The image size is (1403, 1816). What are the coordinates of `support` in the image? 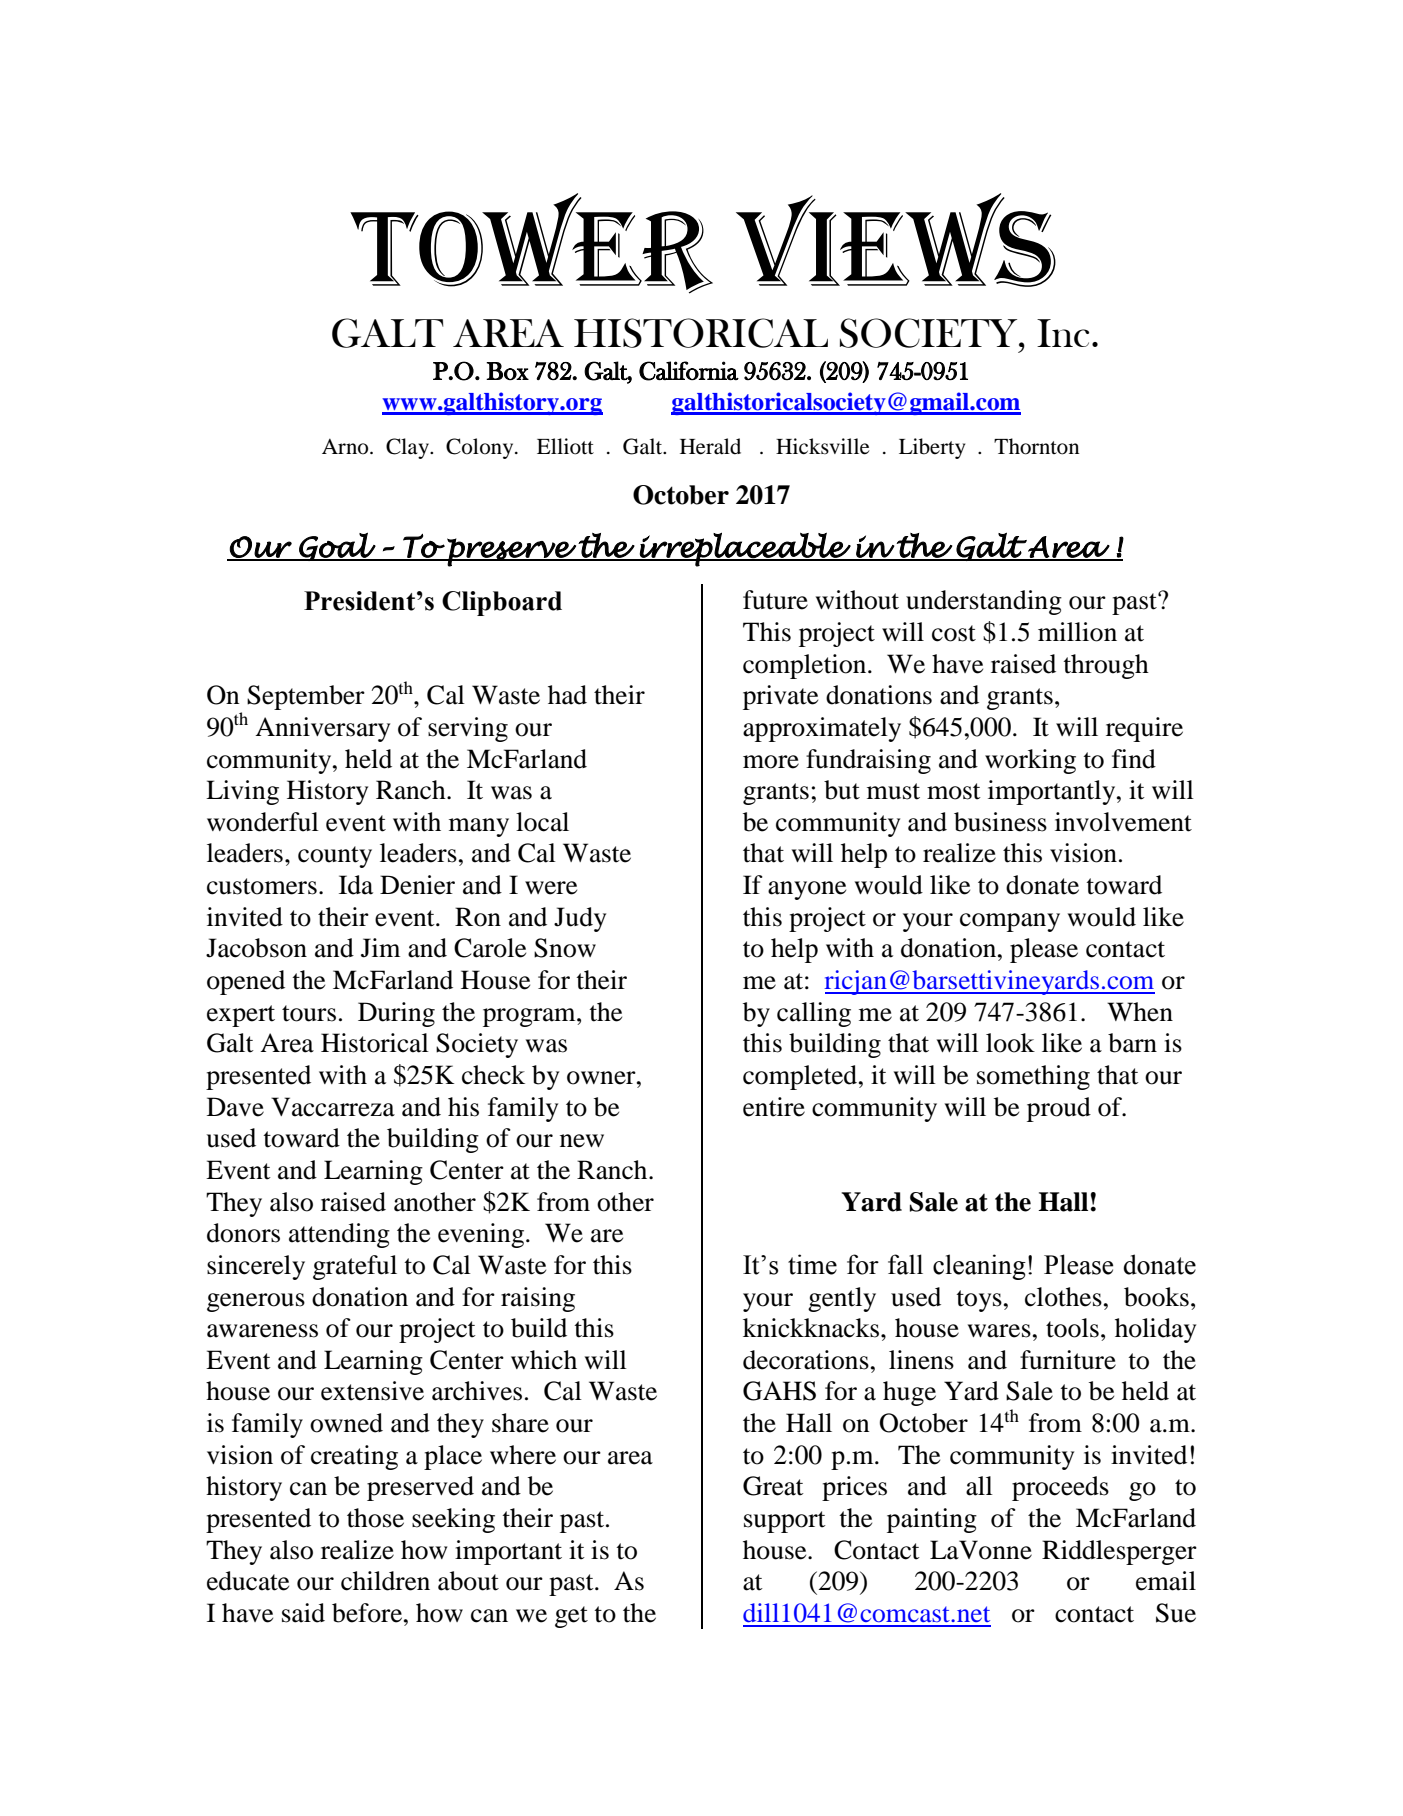 It's located at (785, 1522).
